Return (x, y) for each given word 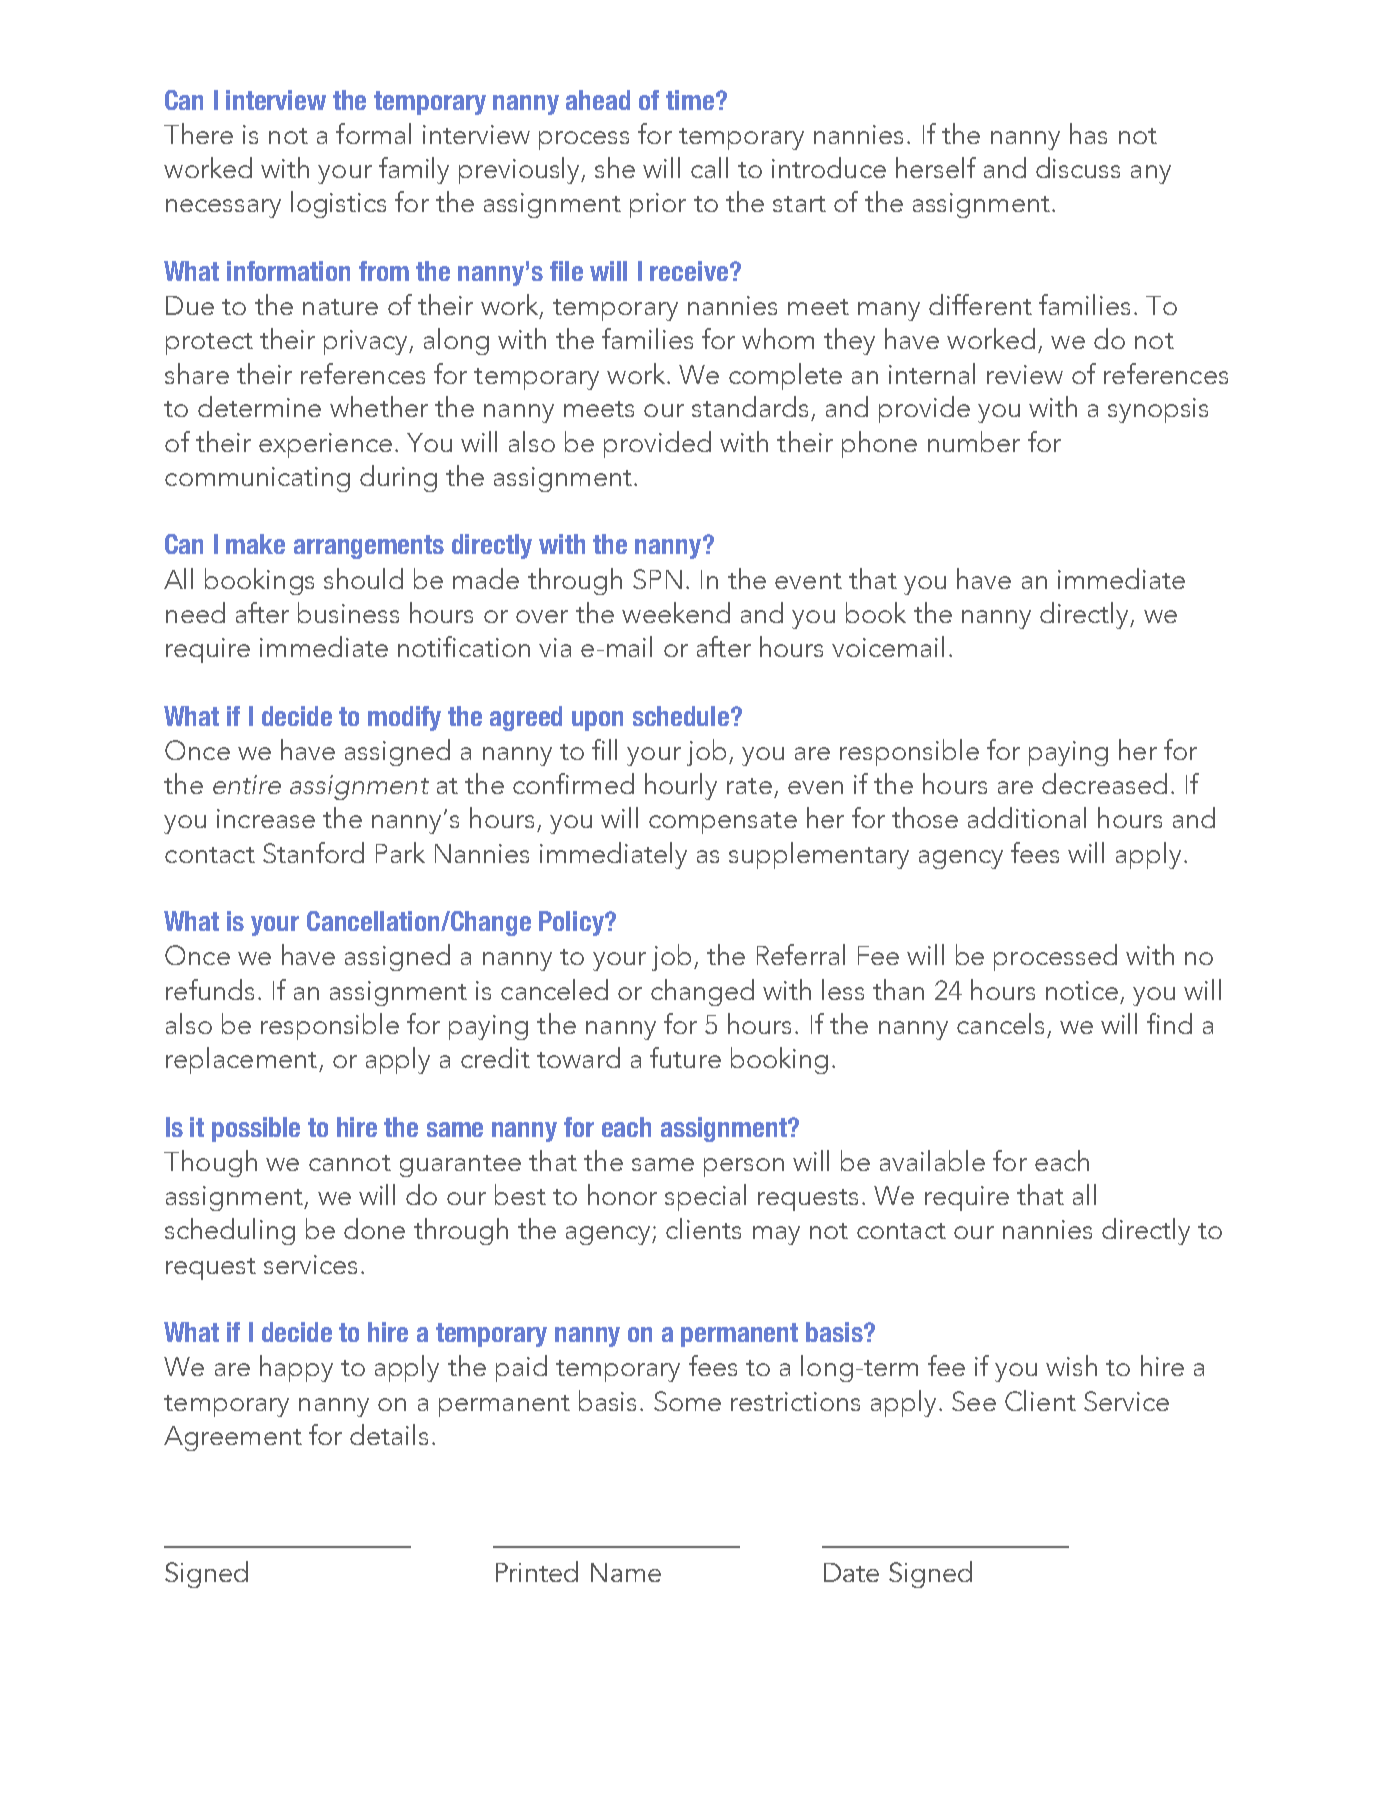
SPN (657, 579)
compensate (723, 823)
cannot (350, 1163)
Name (626, 1572)
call (709, 167)
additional (1027, 817)
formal (373, 133)
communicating (257, 479)
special (705, 1197)
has (1088, 133)
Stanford (313, 852)
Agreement (233, 1438)
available (932, 1160)
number (974, 441)
